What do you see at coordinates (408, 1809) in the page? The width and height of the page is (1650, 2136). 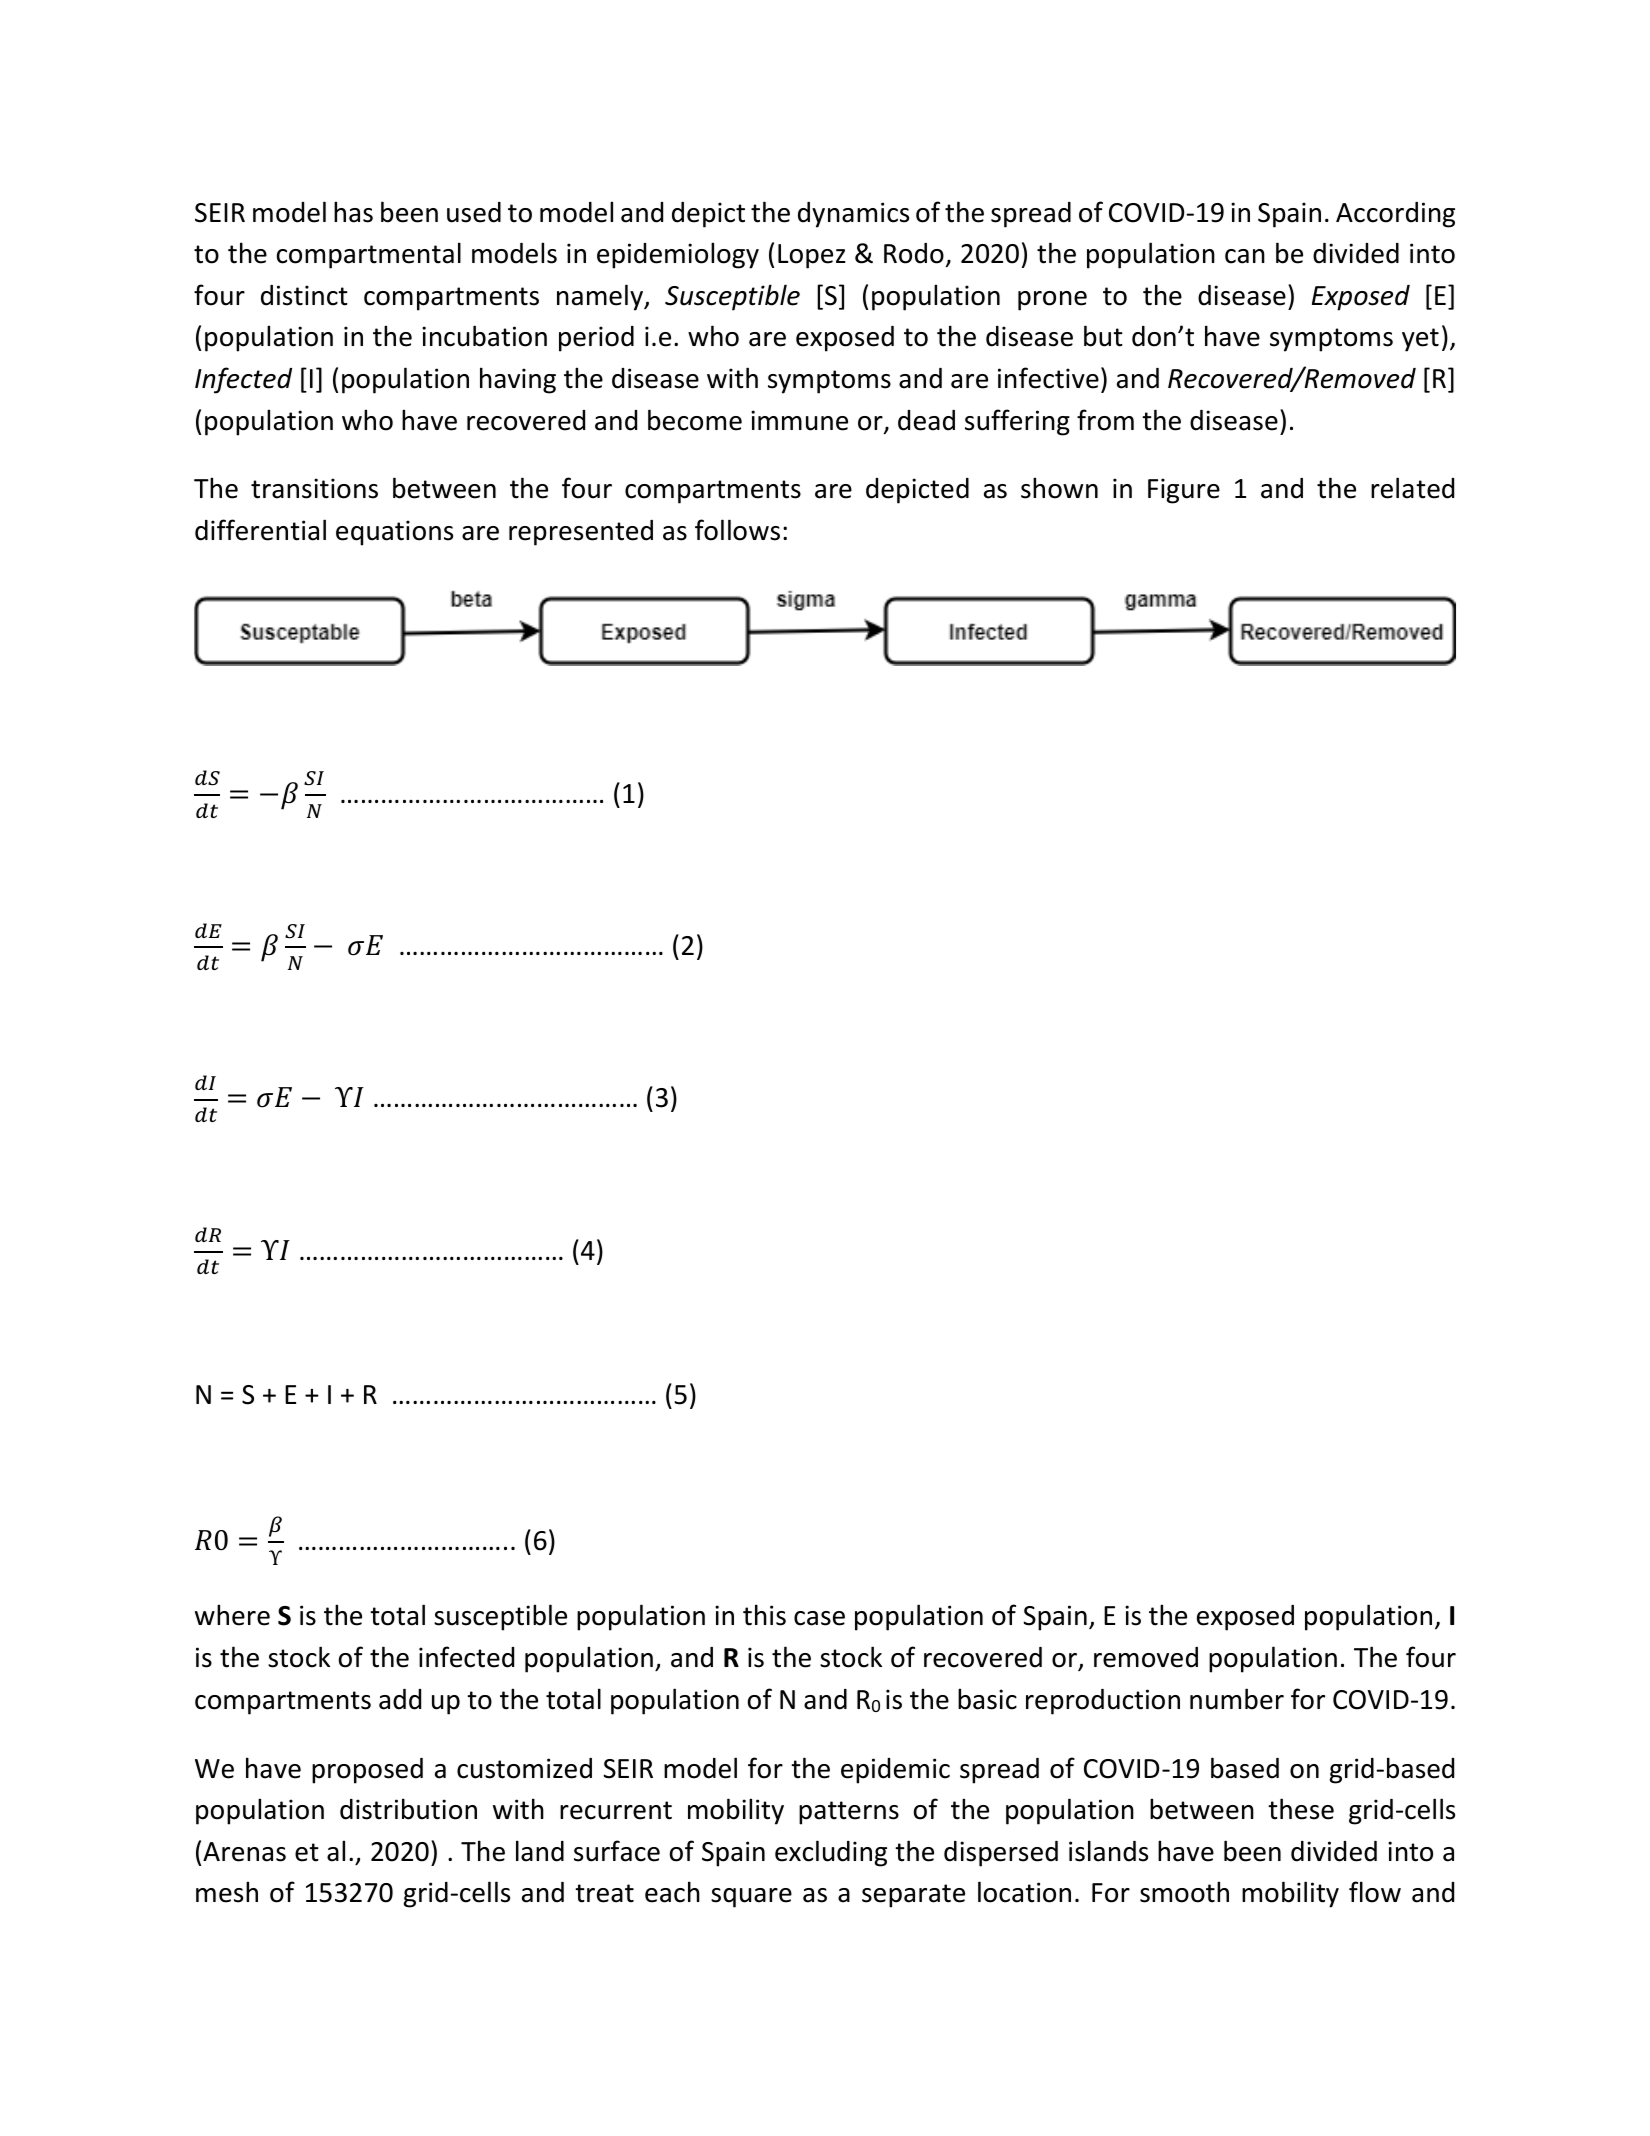 I see `distribution` at bounding box center [408, 1809].
